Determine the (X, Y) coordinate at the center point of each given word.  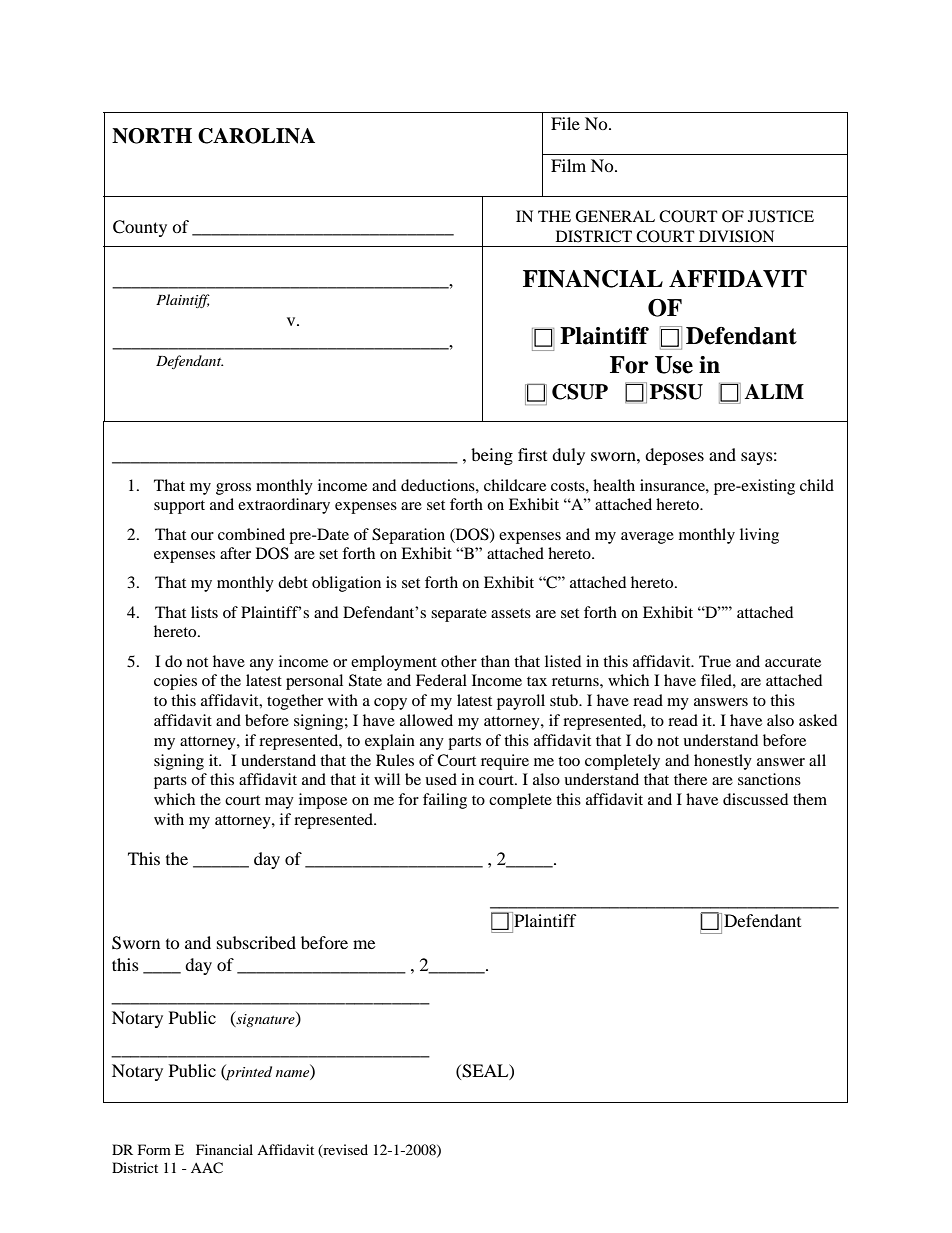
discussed (755, 799)
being (492, 456)
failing (445, 801)
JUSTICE (781, 216)
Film (568, 165)
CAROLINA (256, 136)
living (759, 536)
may (279, 803)
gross (233, 489)
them (810, 799)
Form (154, 1149)
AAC (207, 1168)
